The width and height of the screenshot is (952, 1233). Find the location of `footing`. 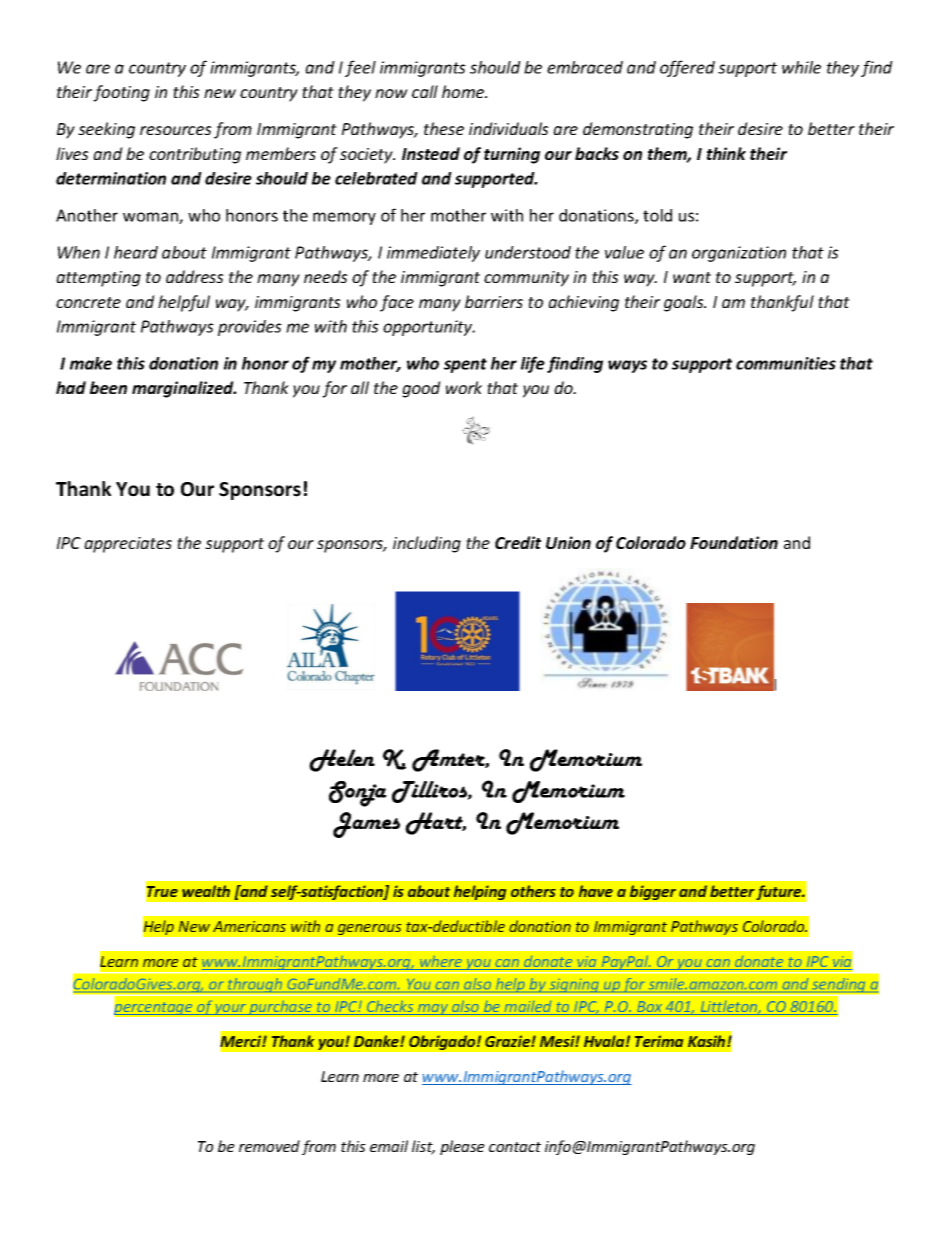

footing is located at coordinates (121, 93).
